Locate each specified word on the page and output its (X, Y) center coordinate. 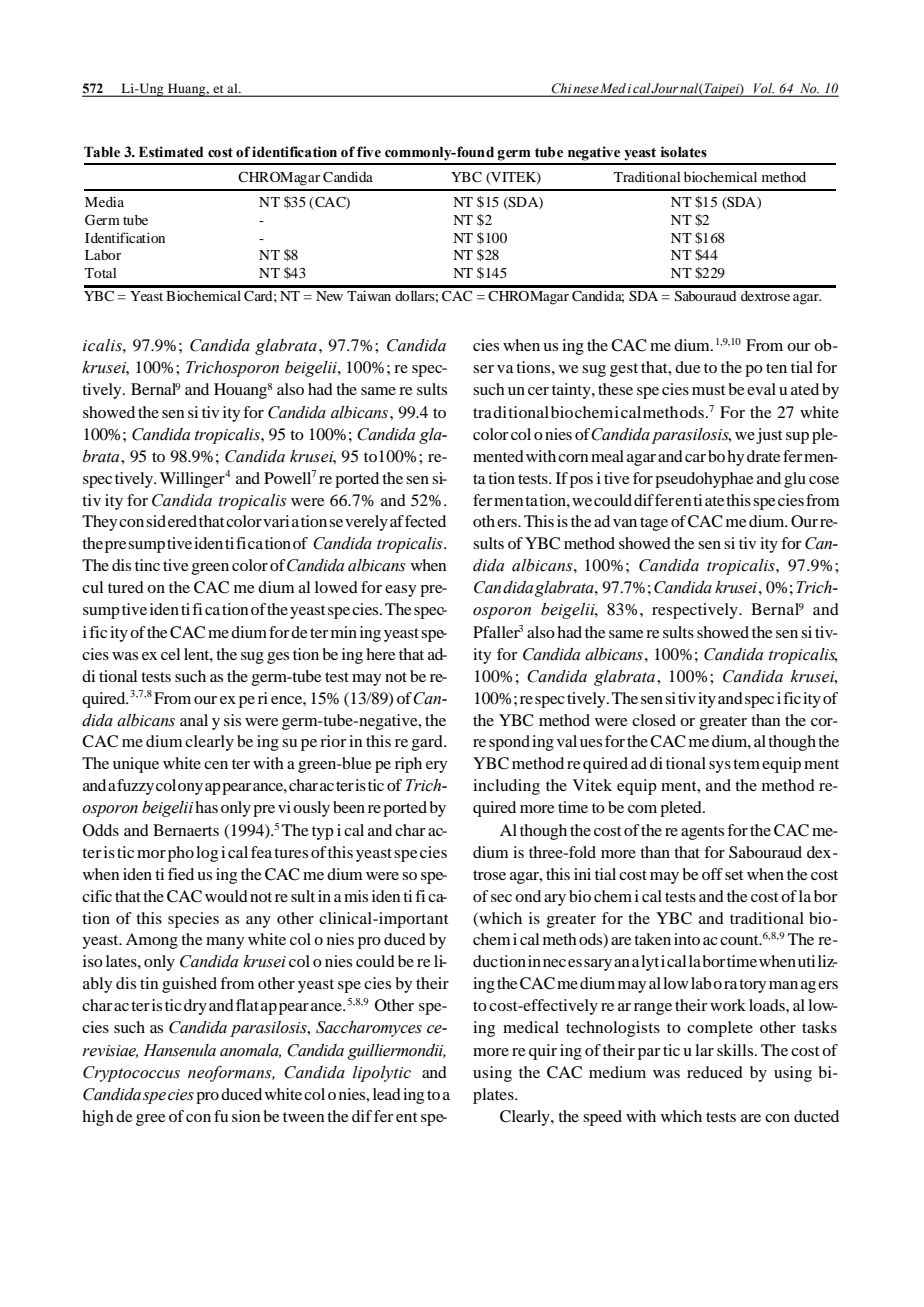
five (369, 152)
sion (246, 1116)
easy (400, 591)
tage (654, 524)
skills (736, 1050)
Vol (764, 88)
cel (170, 654)
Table (102, 152)
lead (387, 1094)
